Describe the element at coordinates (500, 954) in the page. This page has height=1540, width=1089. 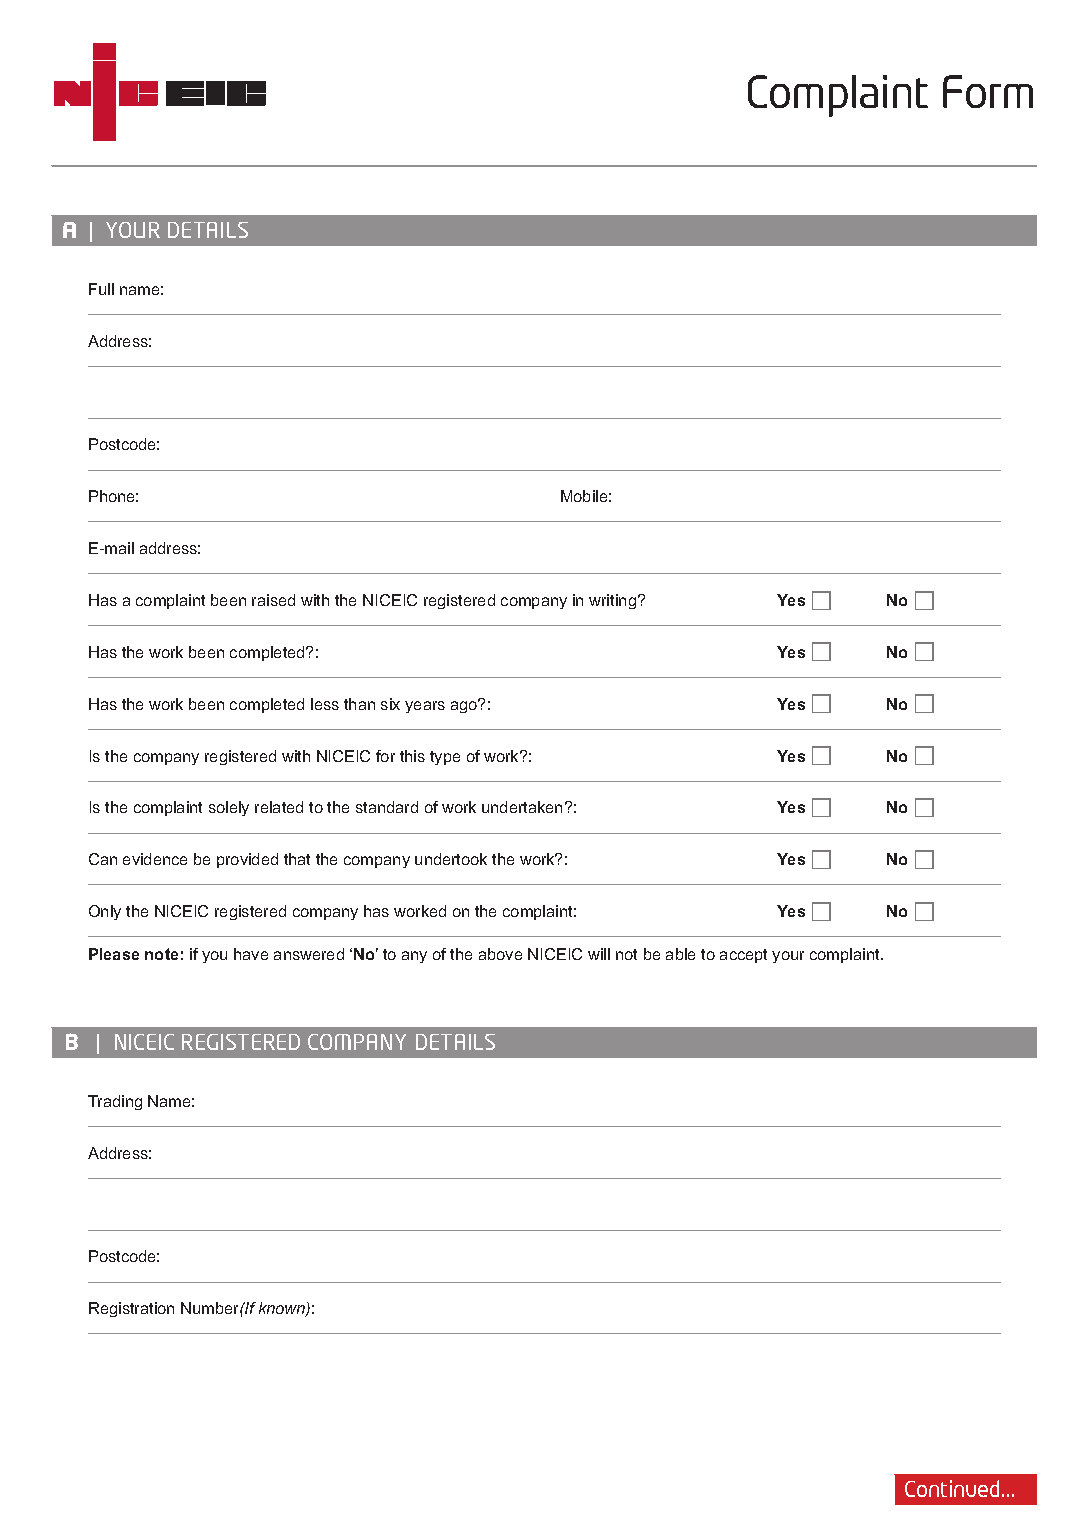
I see `above` at that location.
